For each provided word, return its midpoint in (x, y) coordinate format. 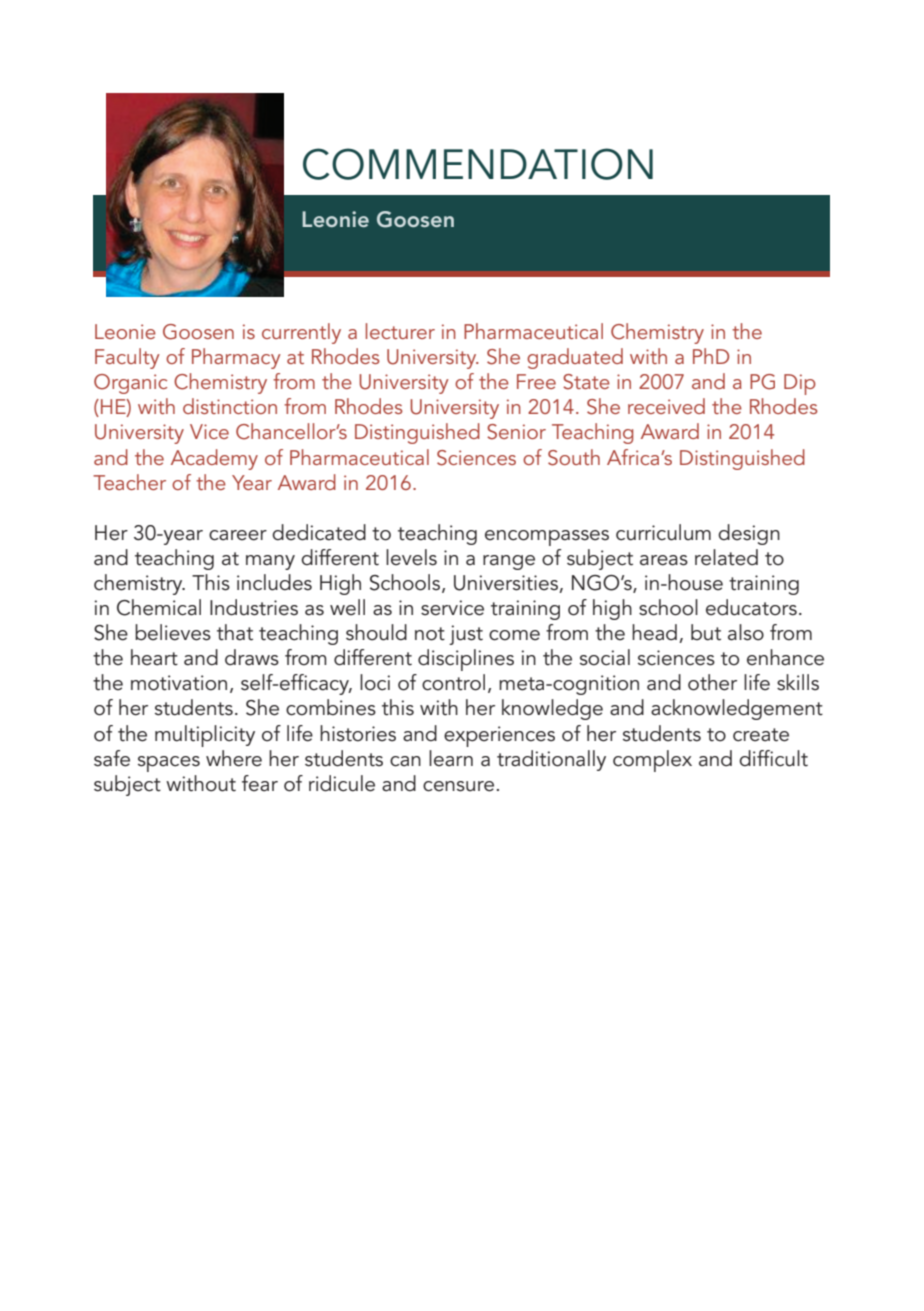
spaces (169, 764)
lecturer (400, 331)
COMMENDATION (478, 164)
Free (536, 381)
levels (411, 557)
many (270, 562)
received (666, 406)
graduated (575, 358)
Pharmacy (236, 358)
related (726, 557)
